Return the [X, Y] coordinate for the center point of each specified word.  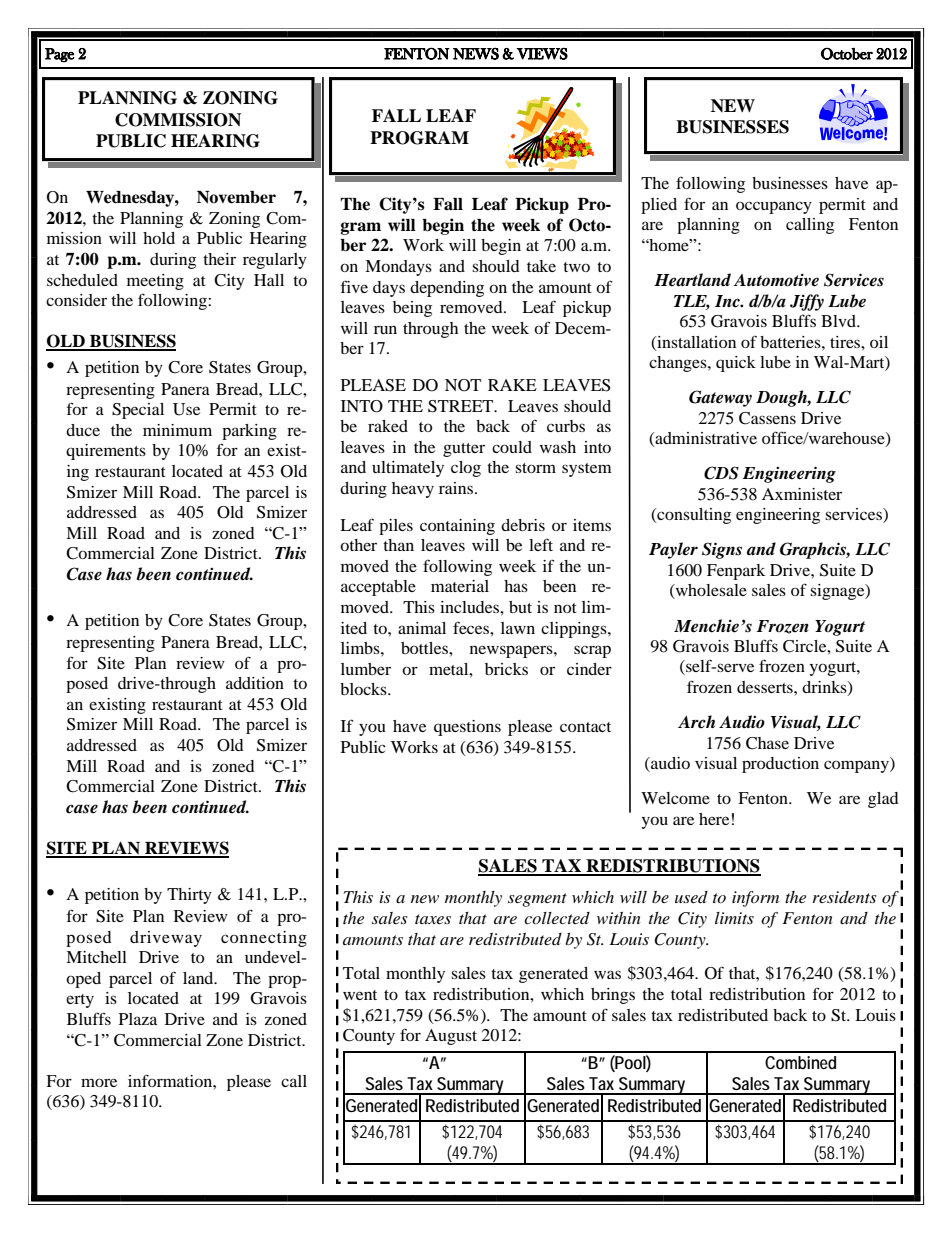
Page [59, 55]
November [236, 197]
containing [457, 527]
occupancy [774, 207]
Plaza [138, 1019]
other [358, 545]
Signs [722, 550]
